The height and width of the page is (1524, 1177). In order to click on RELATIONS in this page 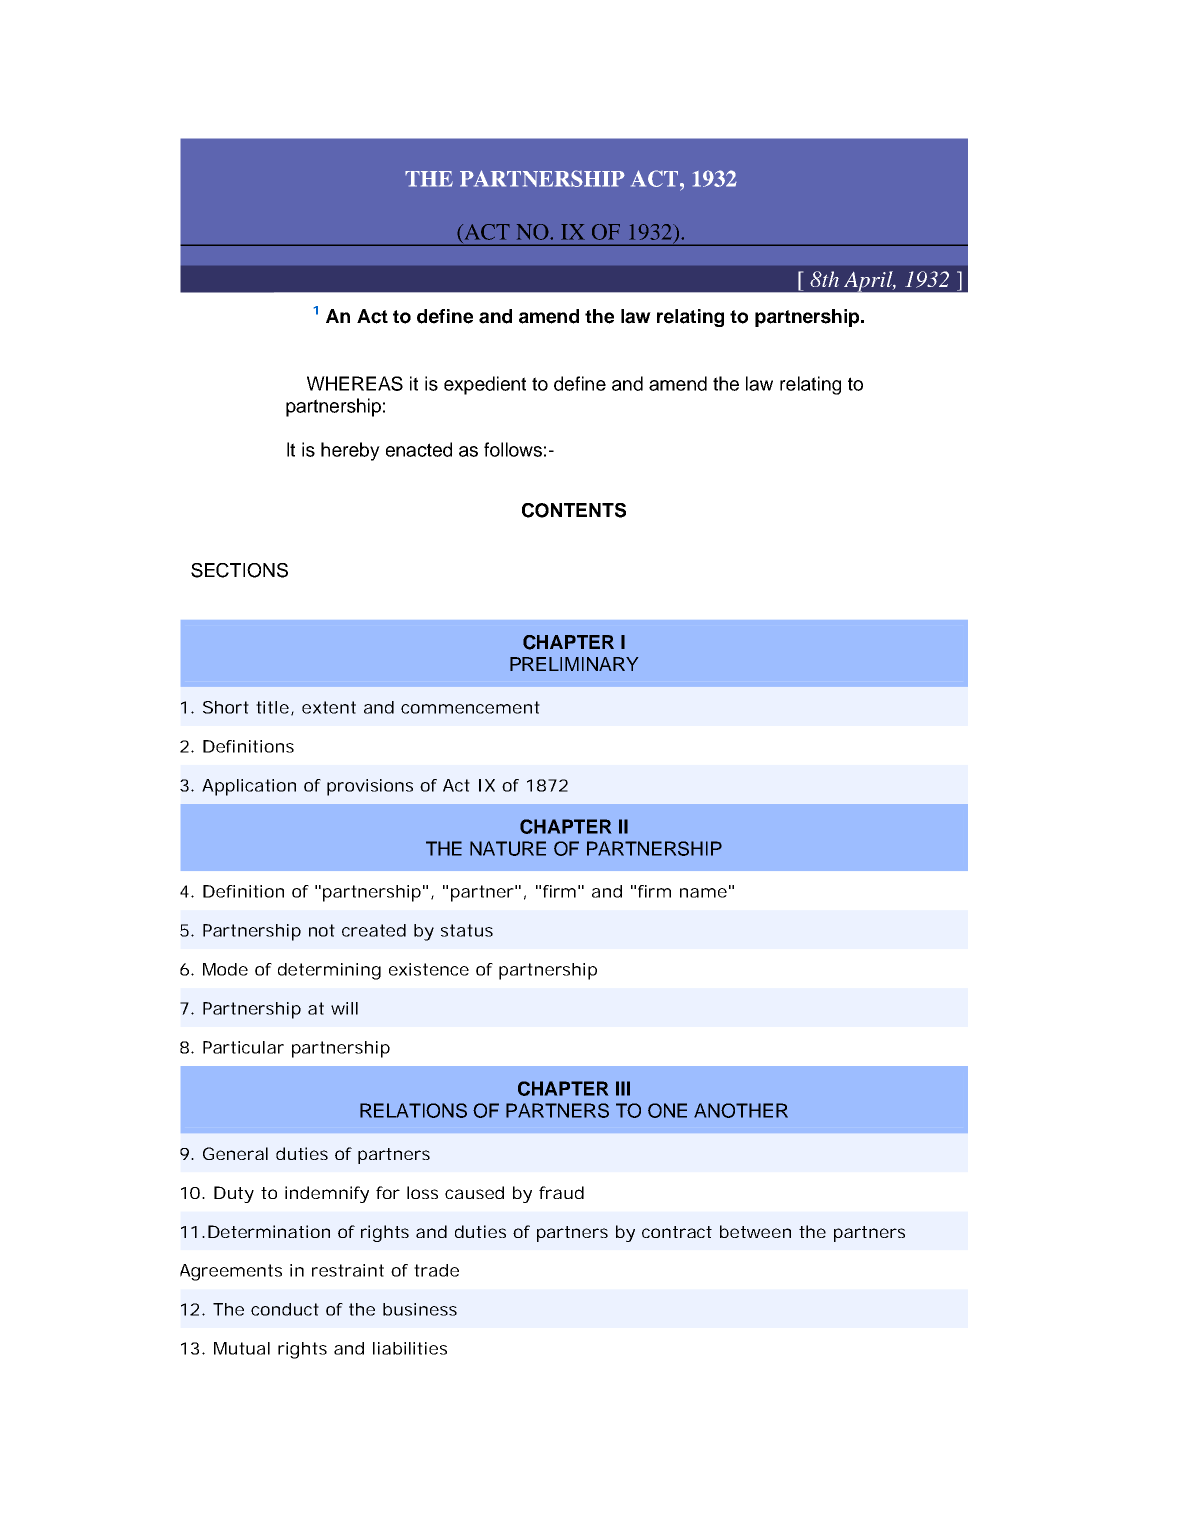, I will do `click(413, 1110)`.
